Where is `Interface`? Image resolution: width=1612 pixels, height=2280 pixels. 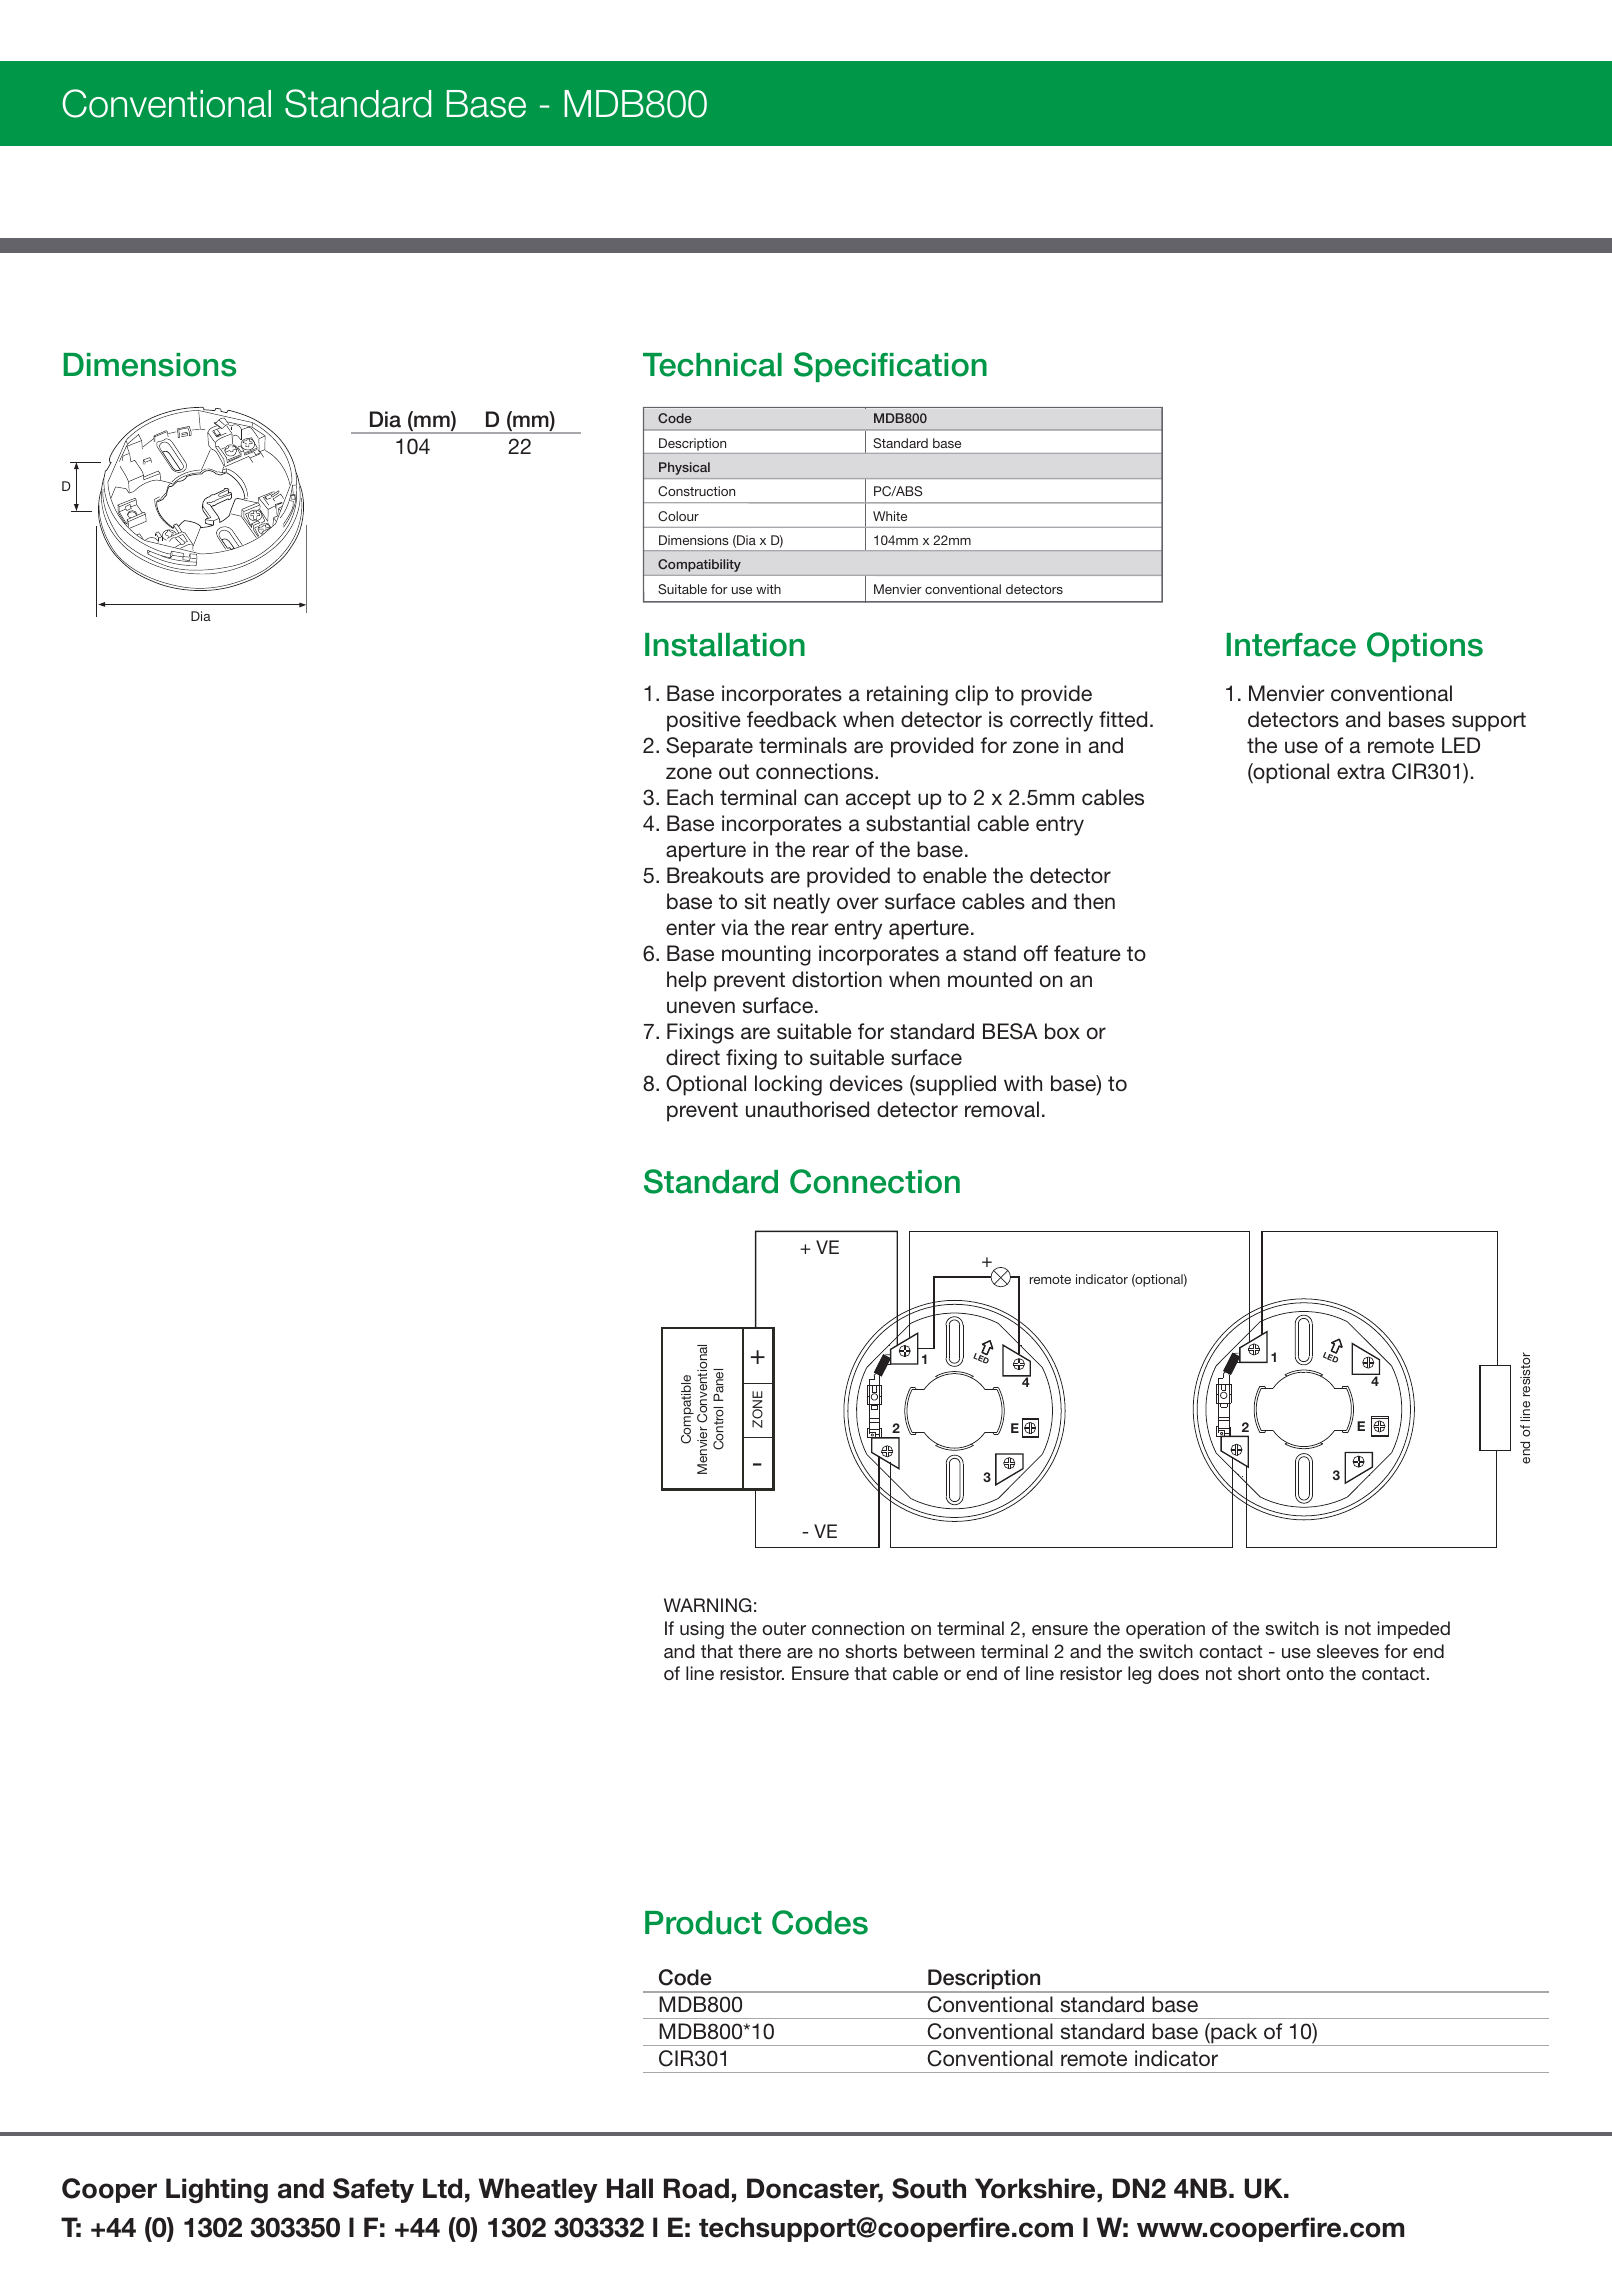
Interface is located at coordinates (1291, 645).
